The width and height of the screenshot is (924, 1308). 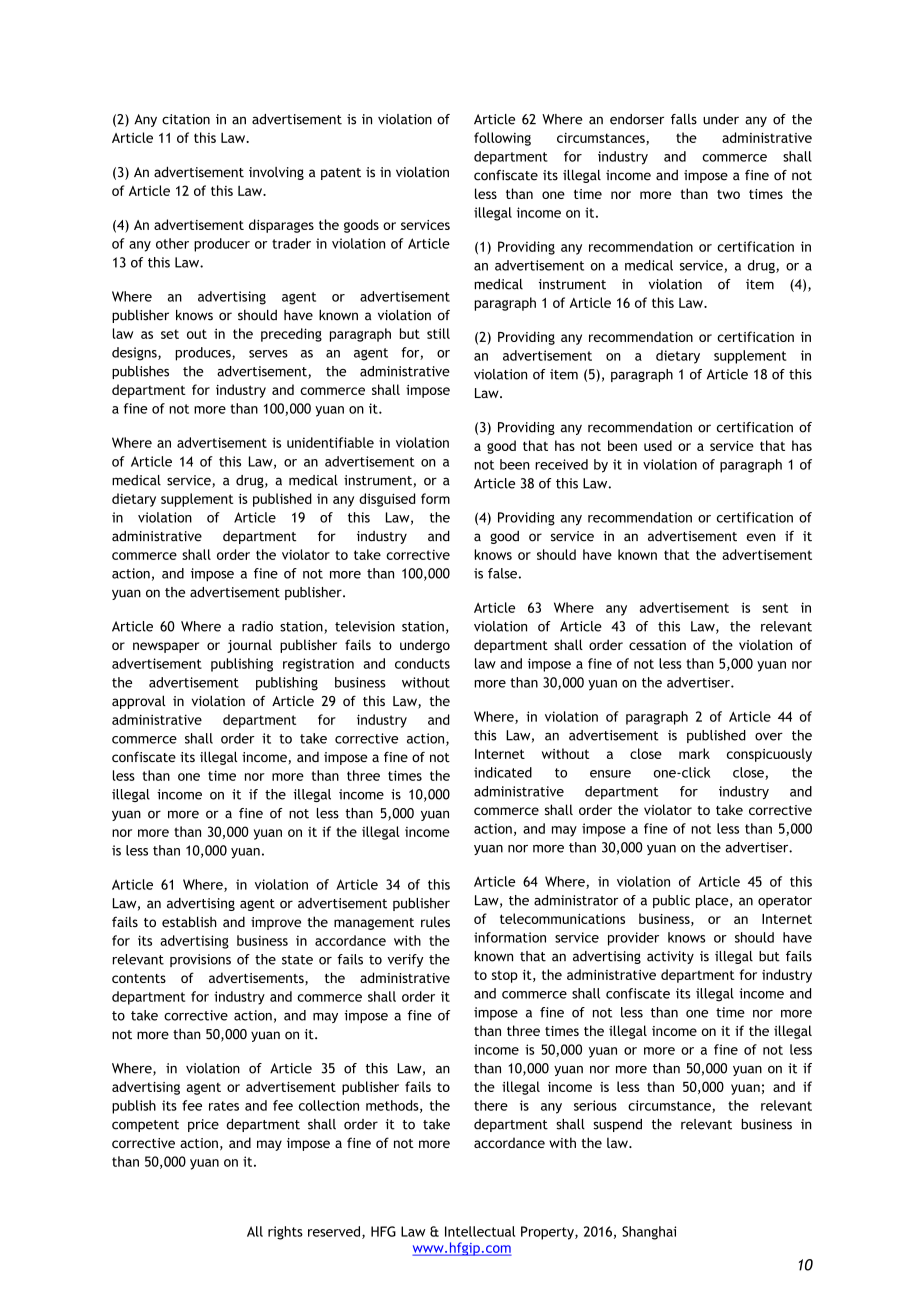 What do you see at coordinates (671, 901) in the screenshot?
I see `public` at bounding box center [671, 901].
